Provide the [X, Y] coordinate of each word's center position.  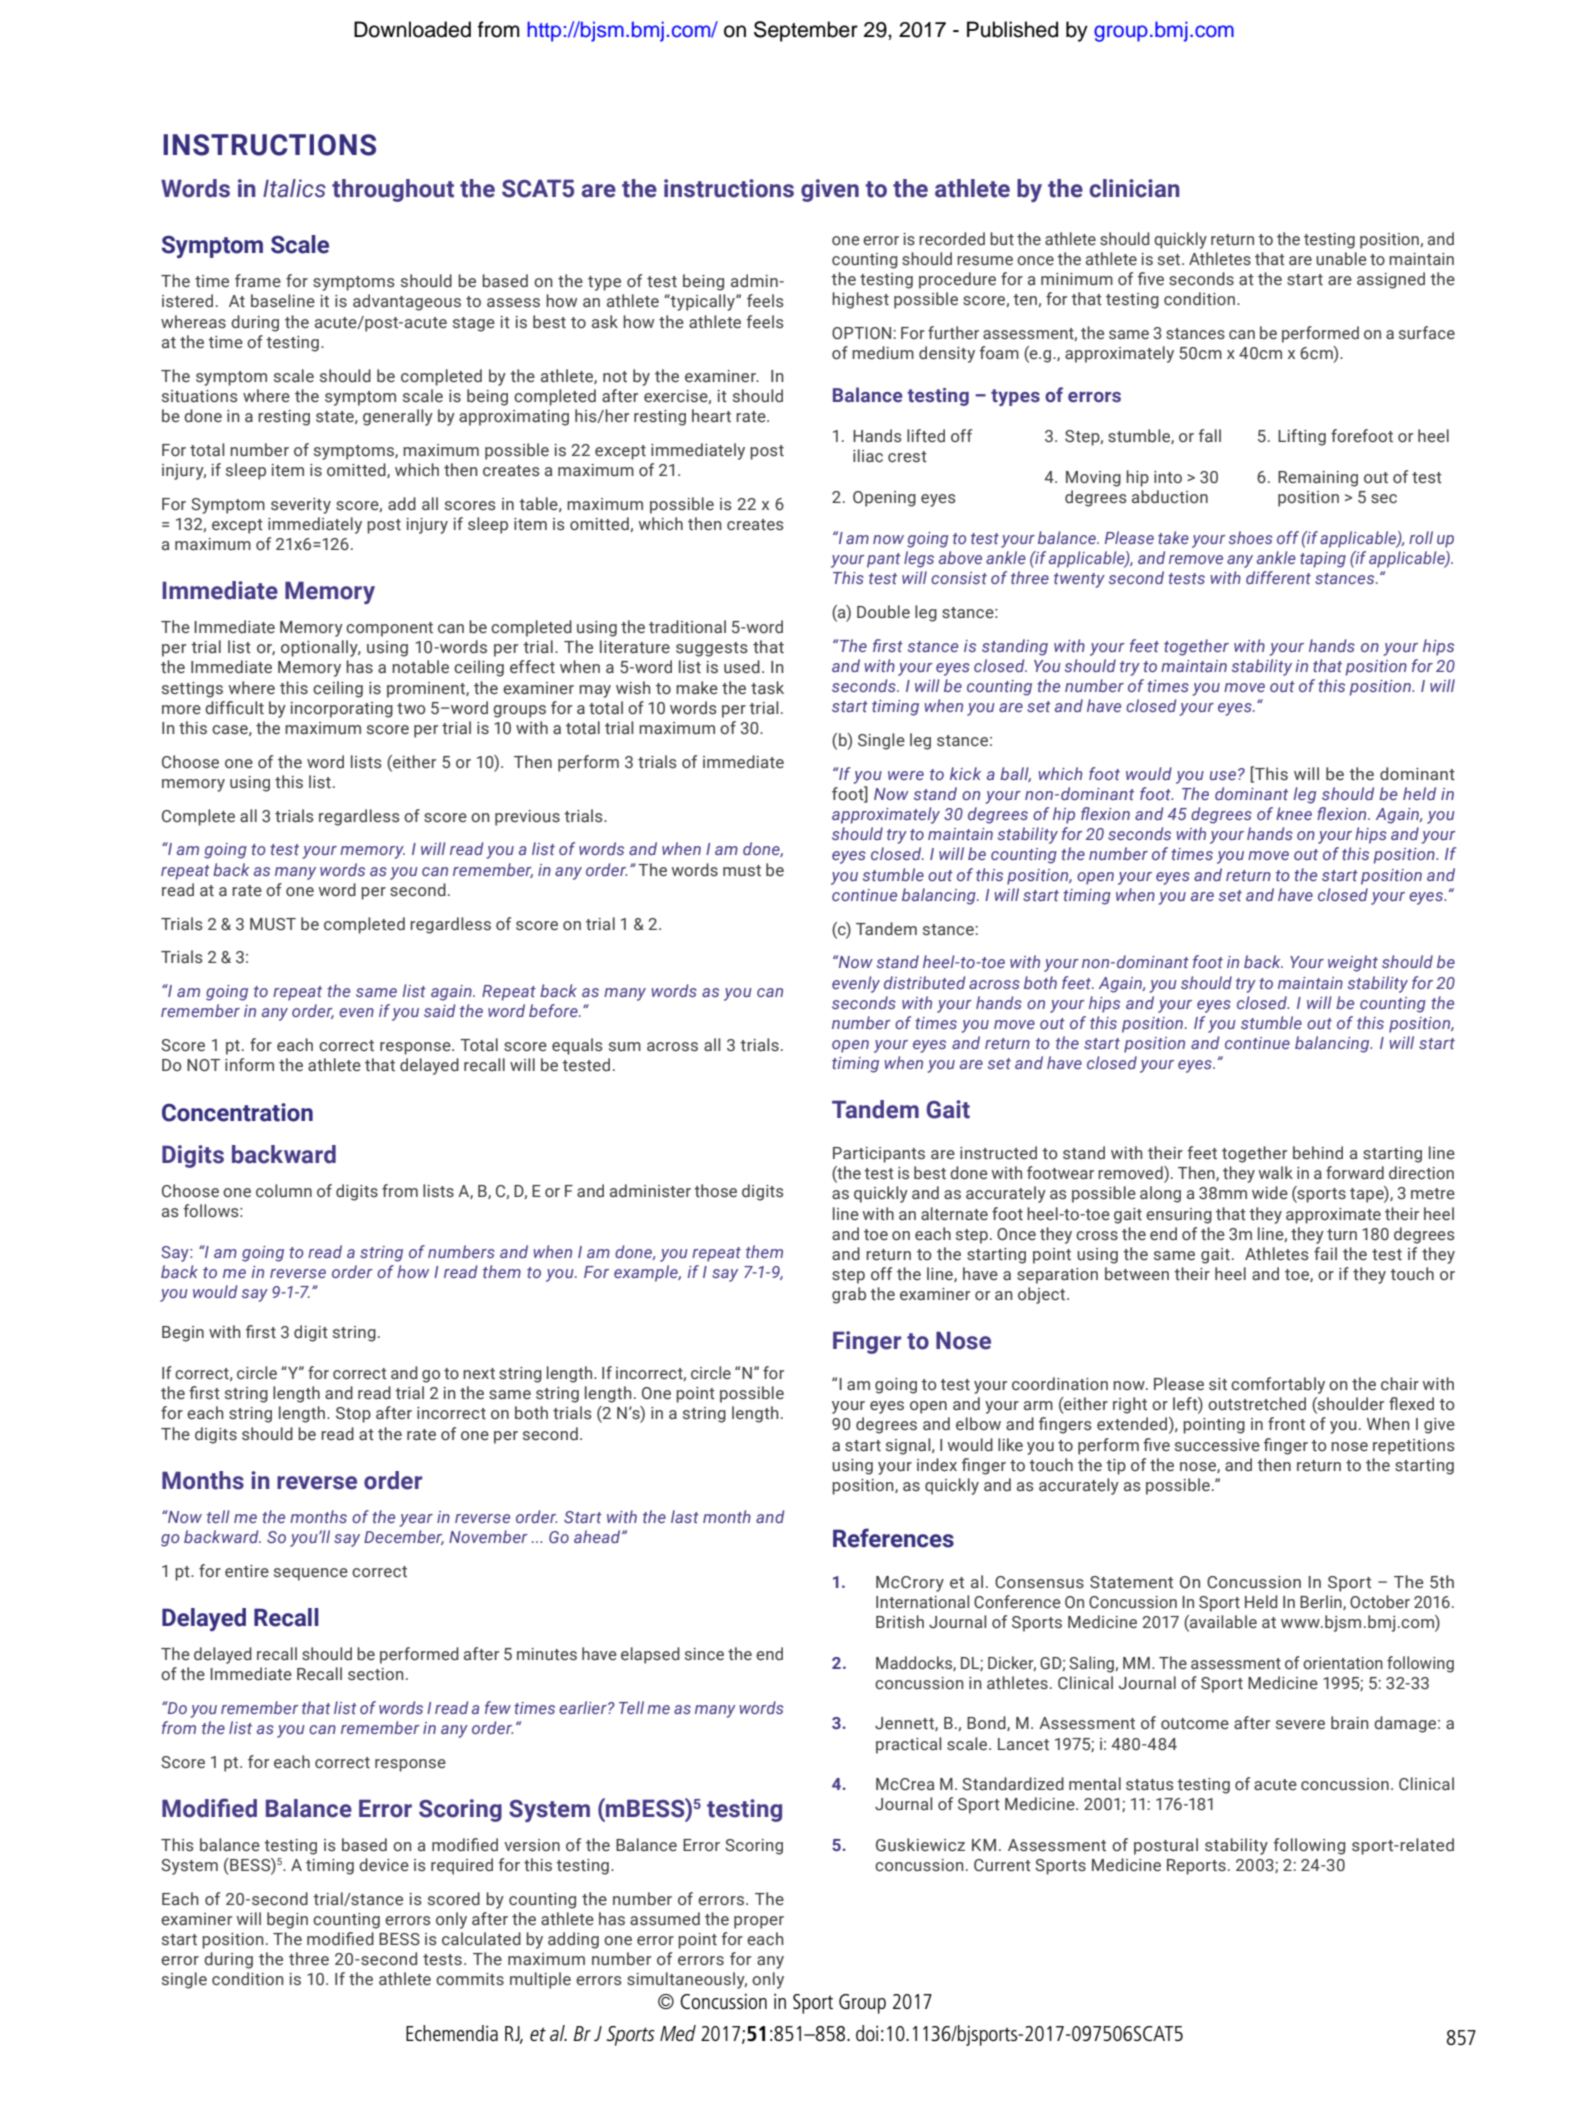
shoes [1251, 537]
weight [1353, 963]
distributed [924, 982]
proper [759, 1922]
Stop [353, 1415]
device [384, 1865]
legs [919, 559]
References [893, 1538]
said [439, 1010]
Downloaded [412, 29]
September [806, 31]
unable [1341, 259]
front [1286, 1423]
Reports [1196, 1867]
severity [301, 506]
